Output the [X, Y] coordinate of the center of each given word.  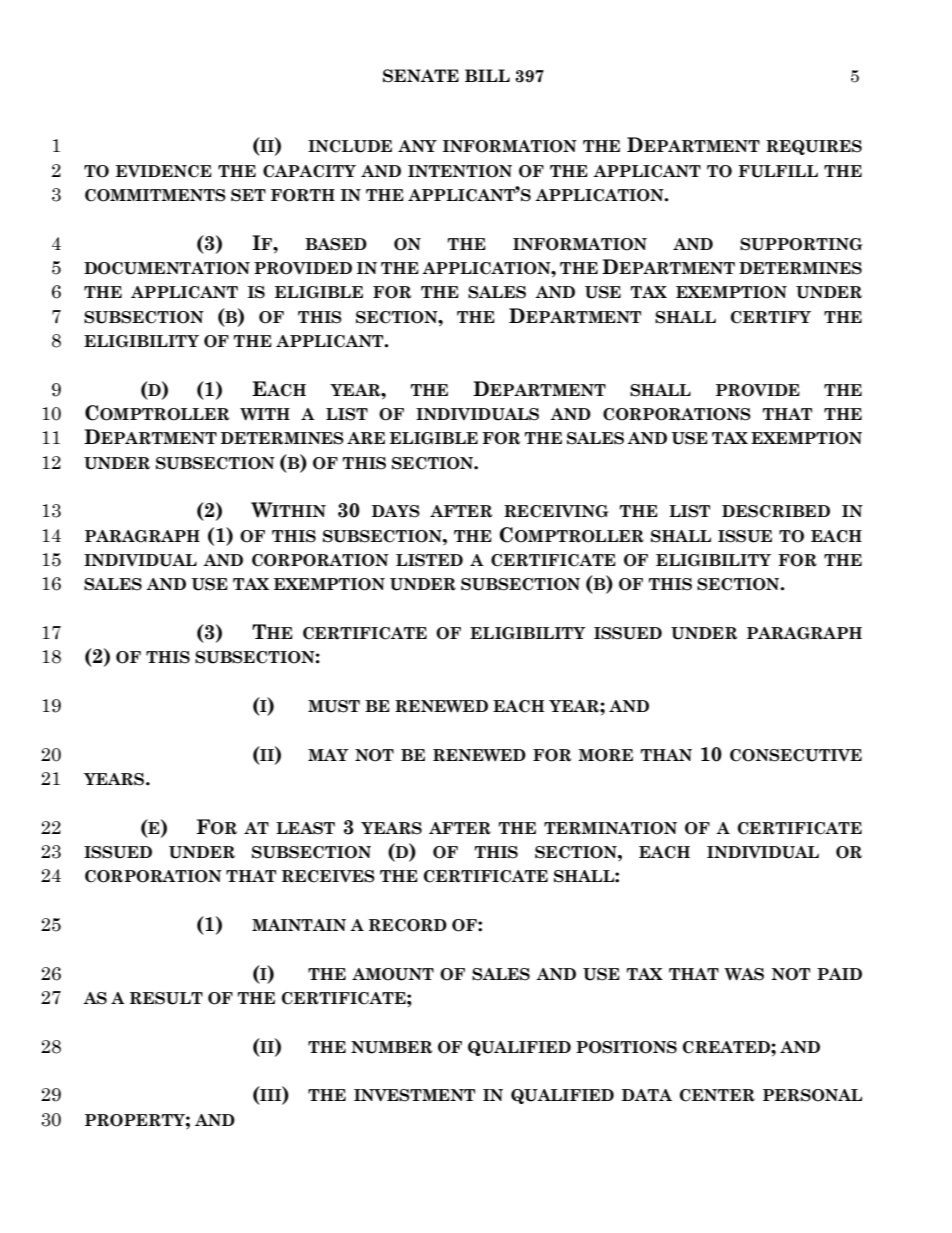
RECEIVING [556, 511]
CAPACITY [309, 171]
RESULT [166, 998]
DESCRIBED [776, 511]
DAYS [396, 511]
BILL [487, 75]
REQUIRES [814, 147]
